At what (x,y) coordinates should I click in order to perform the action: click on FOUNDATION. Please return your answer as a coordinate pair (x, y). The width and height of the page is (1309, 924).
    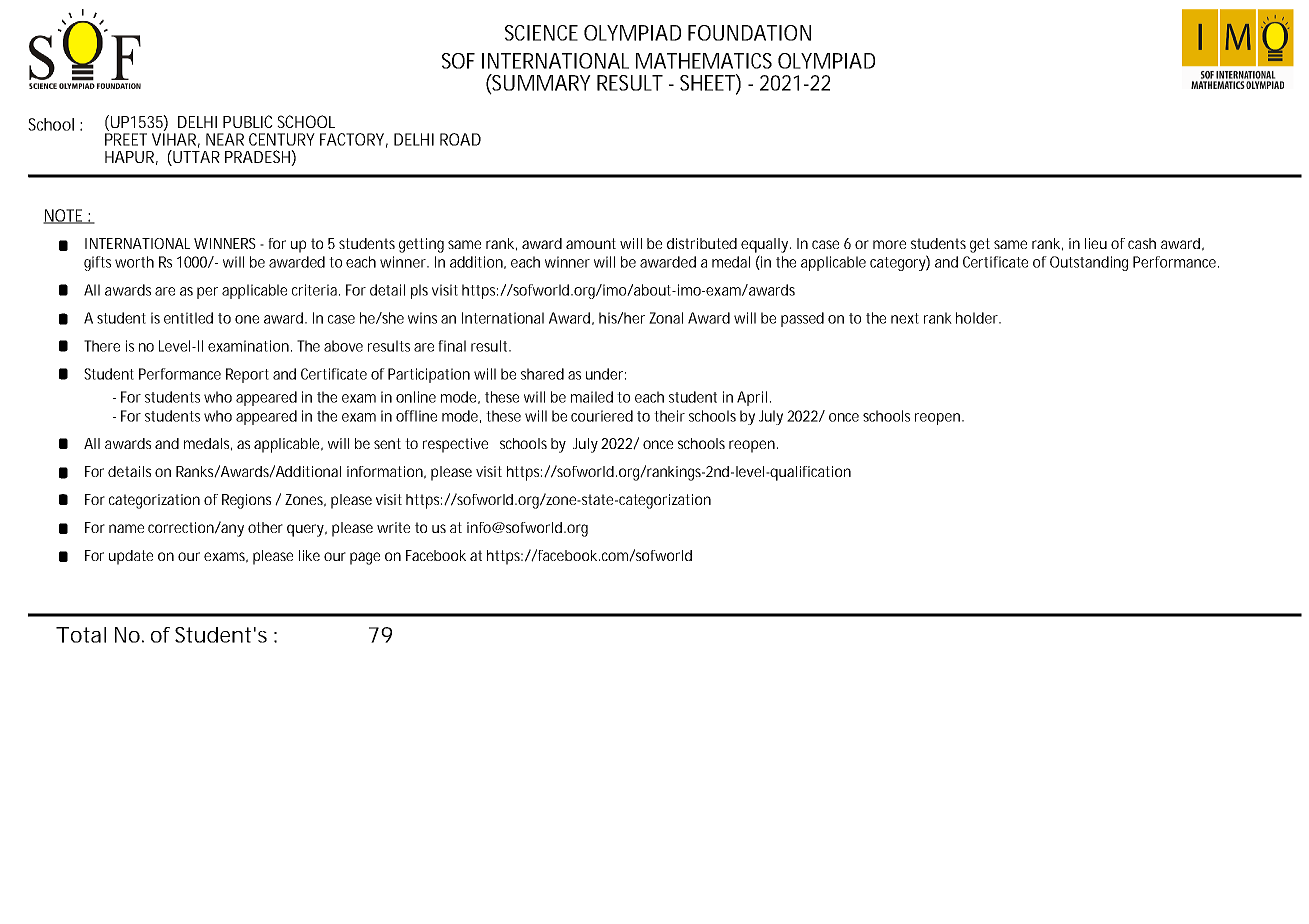
    Looking at the image, I should click on (749, 33).
